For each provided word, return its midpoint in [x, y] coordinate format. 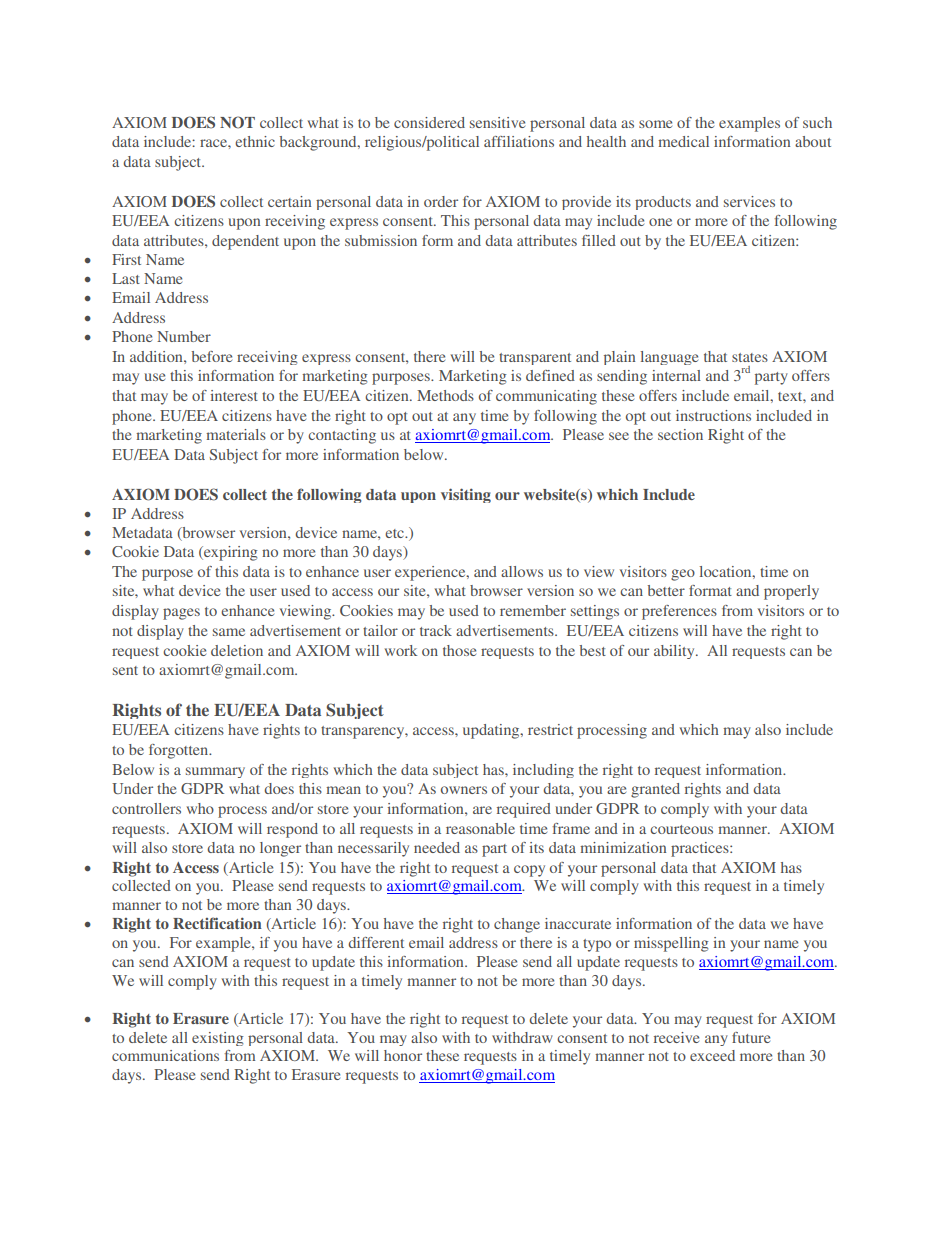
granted [655, 790]
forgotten [180, 751]
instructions [713, 415]
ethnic [255, 141]
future [751, 1037]
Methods [445, 395]
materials [236, 434]
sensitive [497, 122]
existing [218, 1039]
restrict [550, 729]
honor [403, 1055]
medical [683, 141]
